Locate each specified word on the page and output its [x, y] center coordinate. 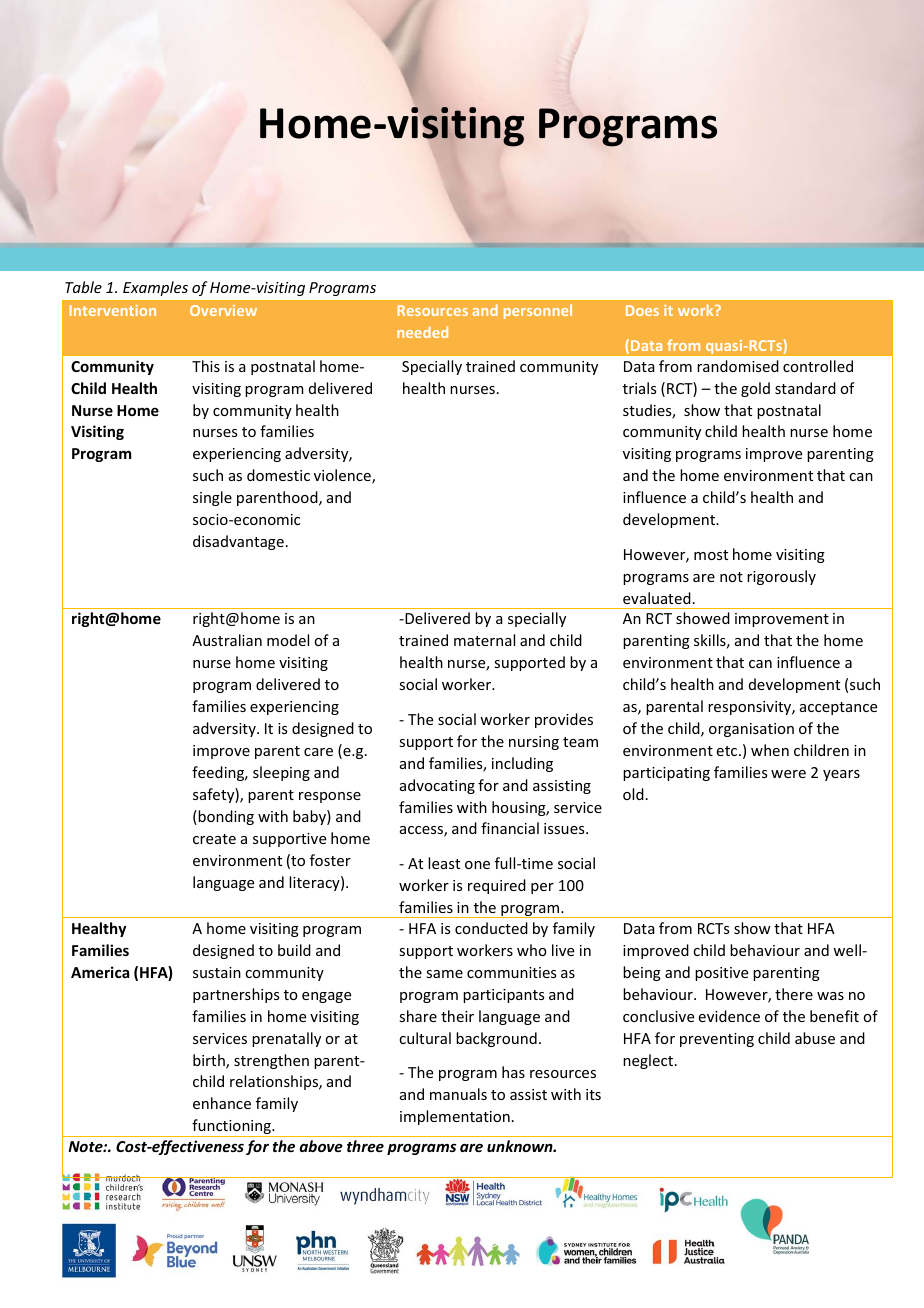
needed [422, 332]
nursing [534, 743]
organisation [751, 730]
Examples [155, 288]
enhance [222, 1103]
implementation [455, 1117]
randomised [738, 366]
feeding [219, 773]
